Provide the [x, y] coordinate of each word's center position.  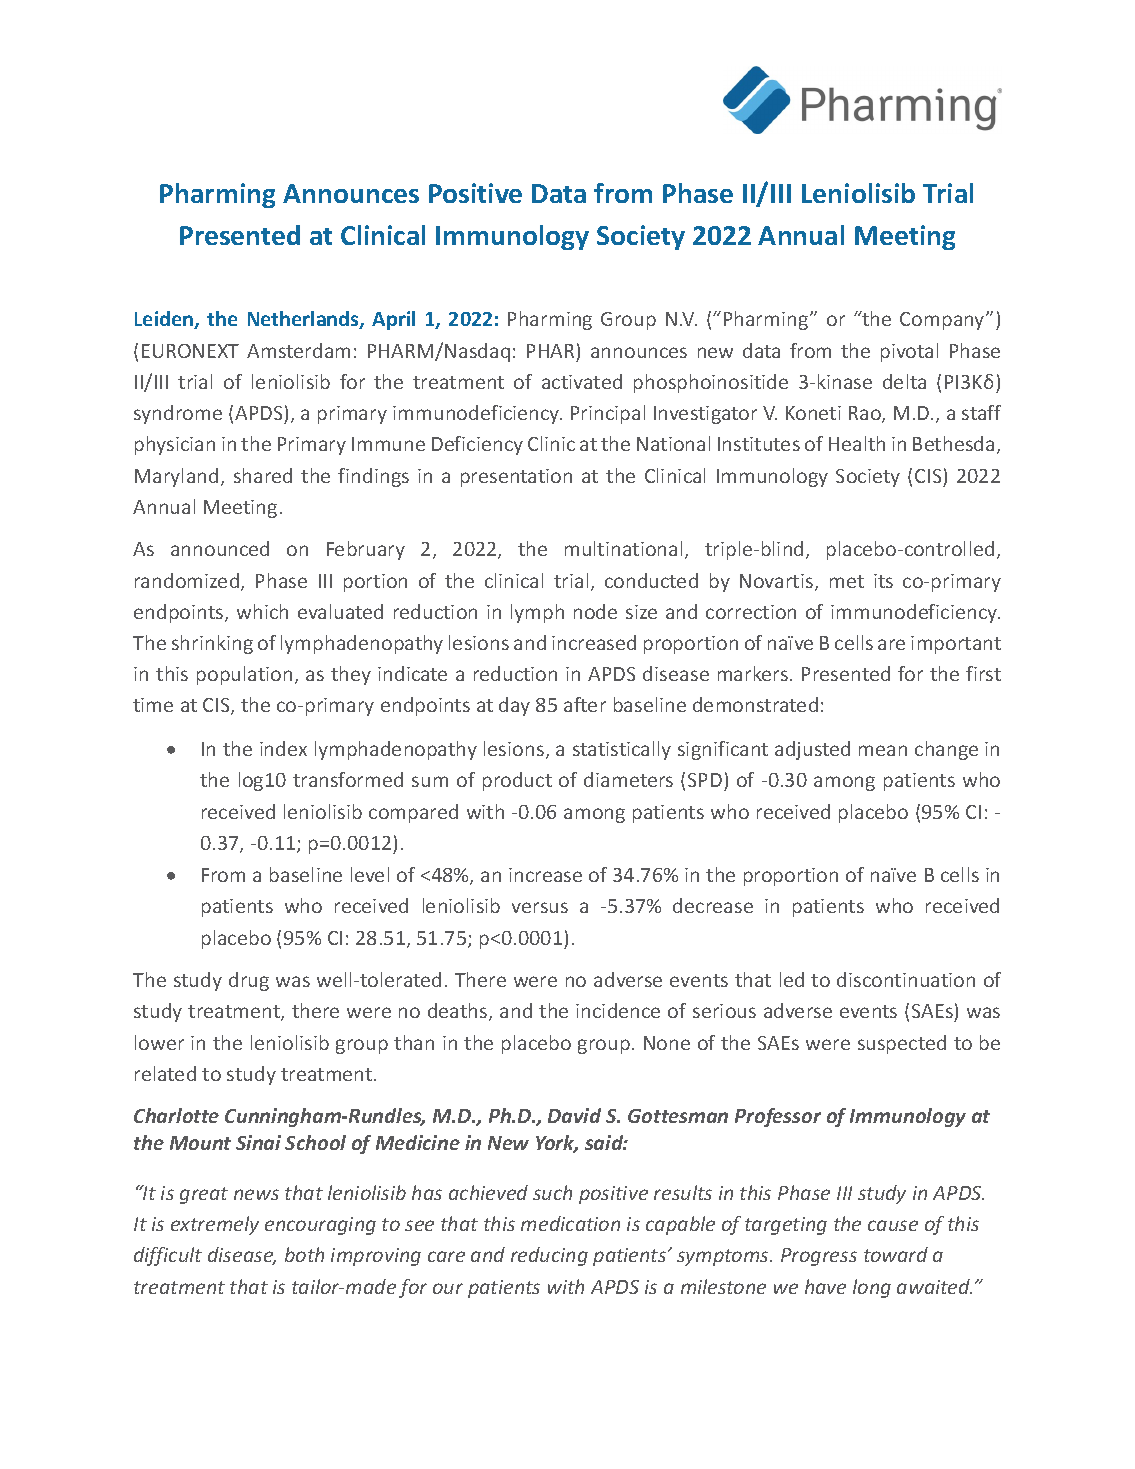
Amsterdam [298, 350]
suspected [902, 1044]
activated [582, 381]
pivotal [909, 352]
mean [883, 750]
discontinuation [906, 979]
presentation [516, 478]
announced [220, 548]
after [585, 704]
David [574, 1115]
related [165, 1073]
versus [540, 907]
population [244, 675]
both [304, 1254]
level [370, 874]
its [883, 581]
